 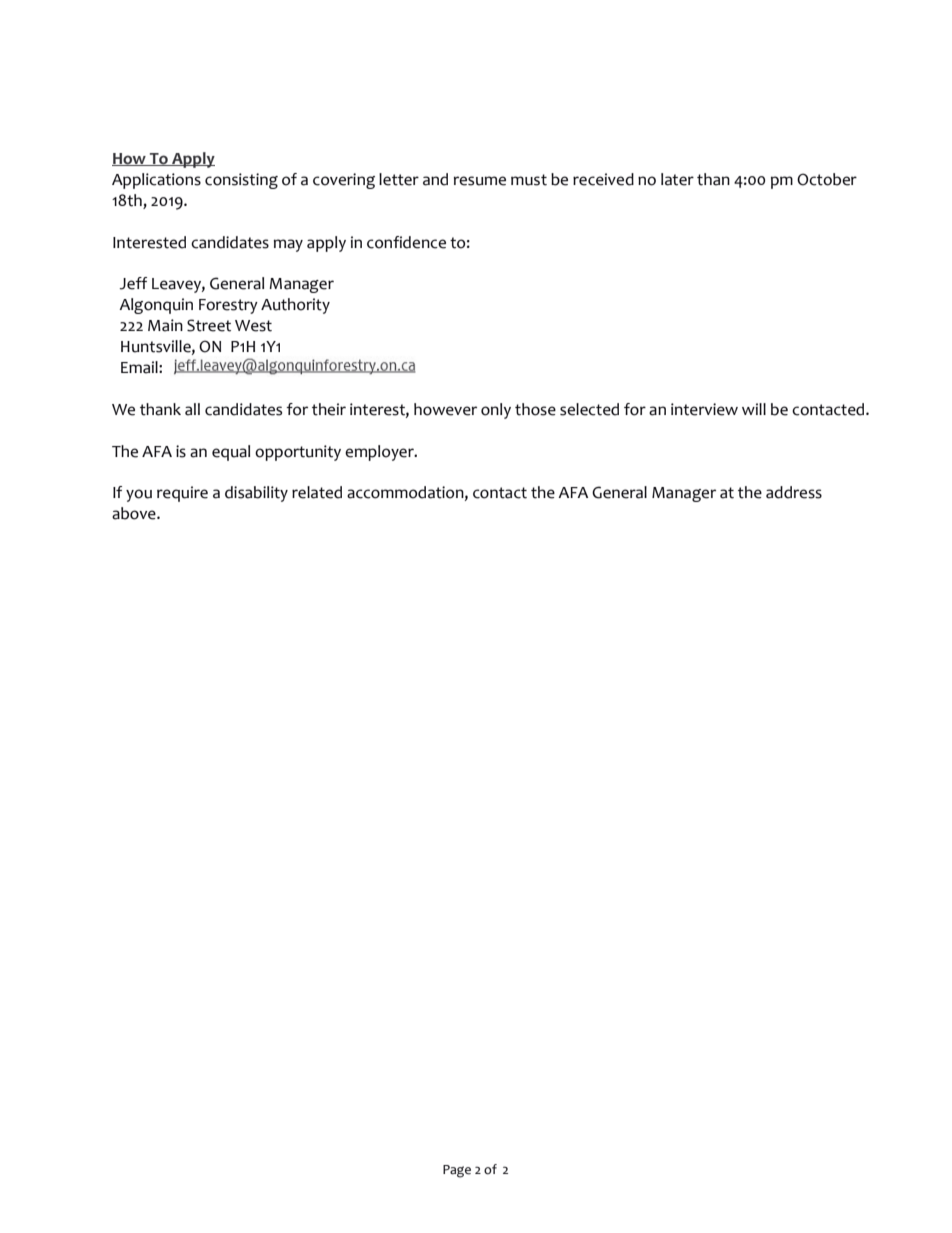 I want to click on consisting, so click(x=241, y=181).
